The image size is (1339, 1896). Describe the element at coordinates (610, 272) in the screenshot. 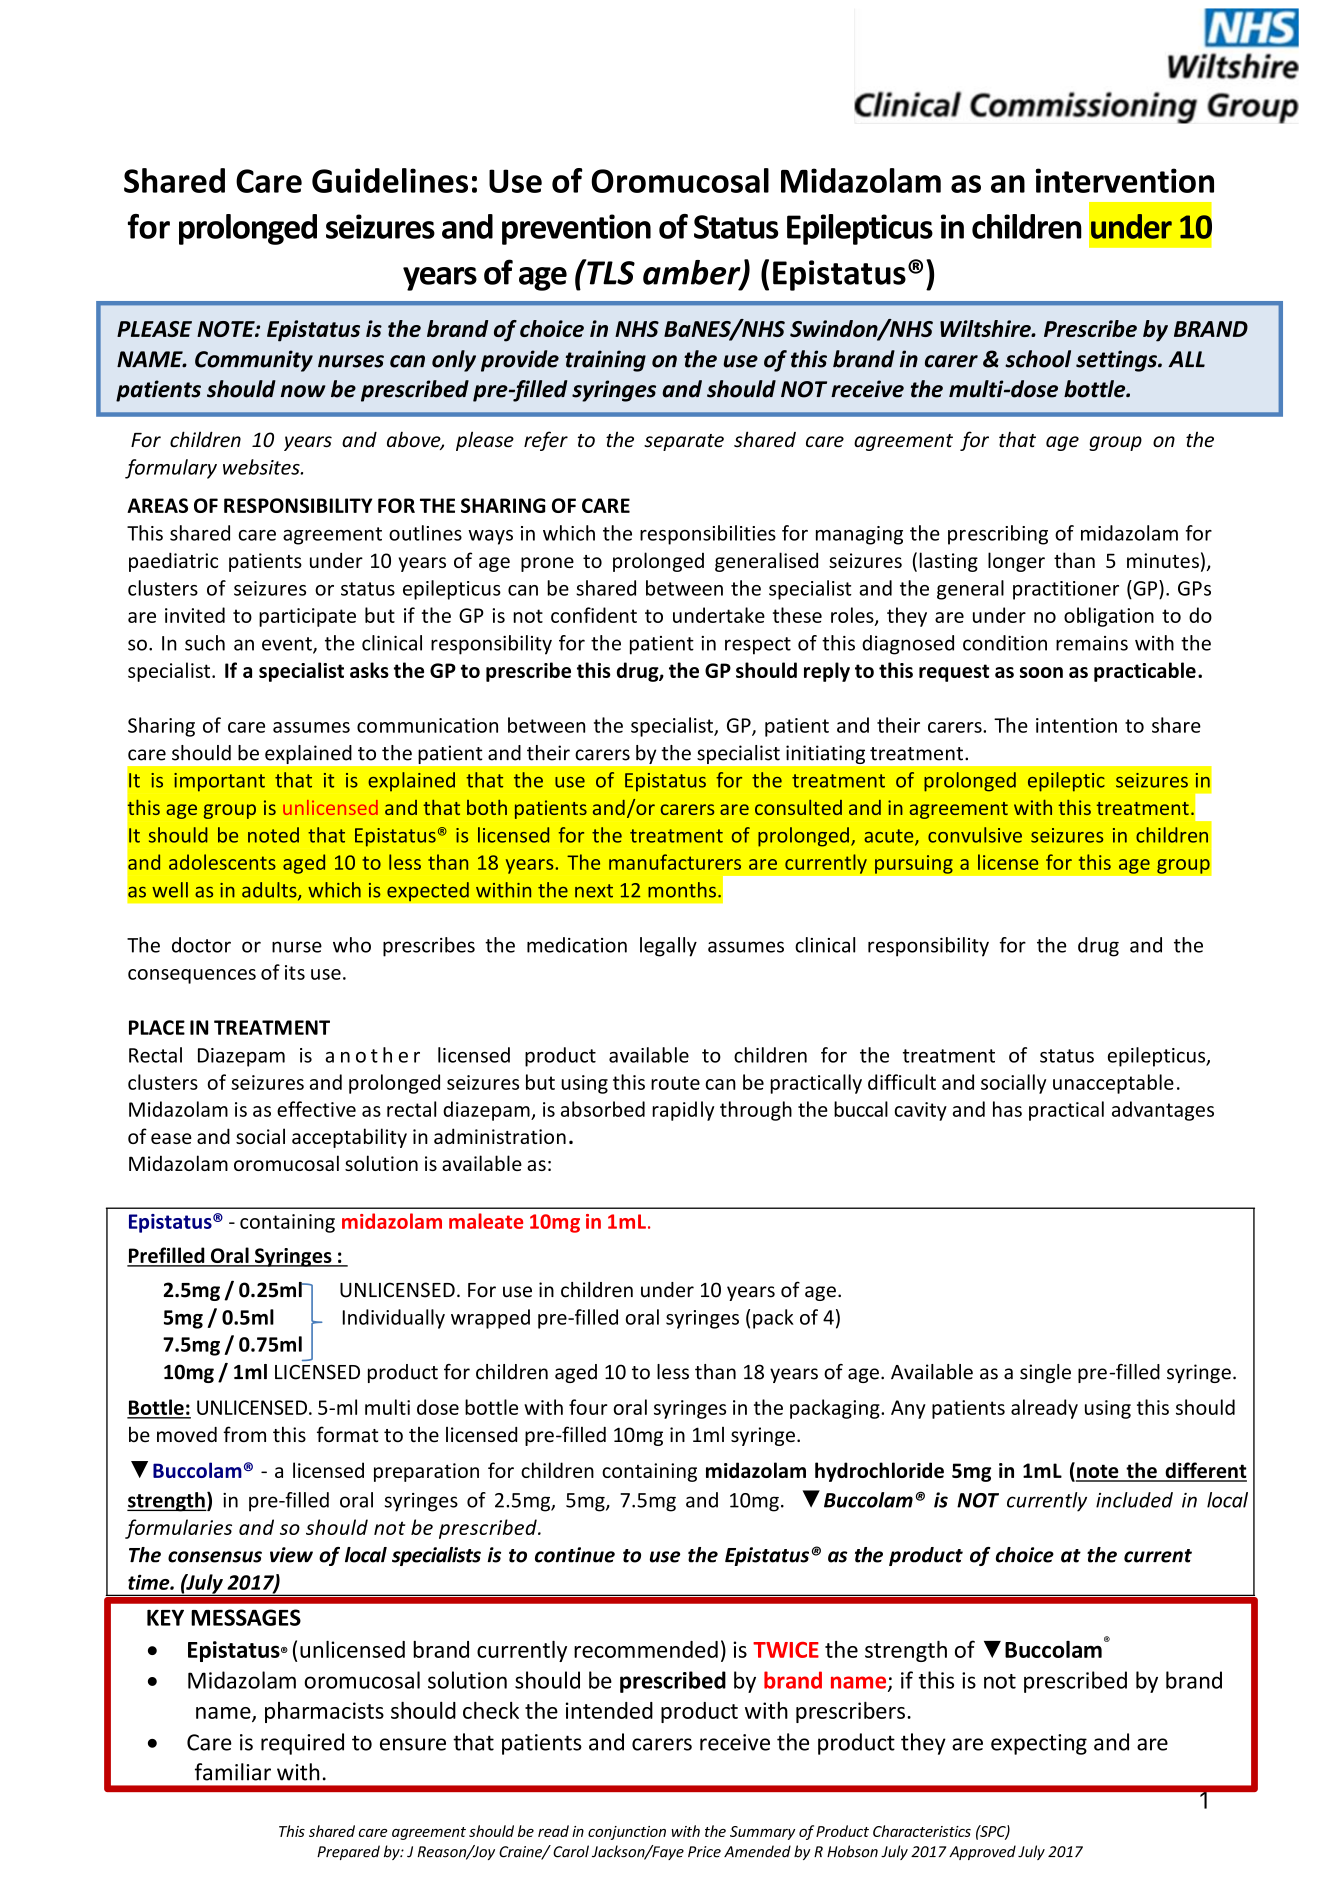

I see `TLS` at that location.
